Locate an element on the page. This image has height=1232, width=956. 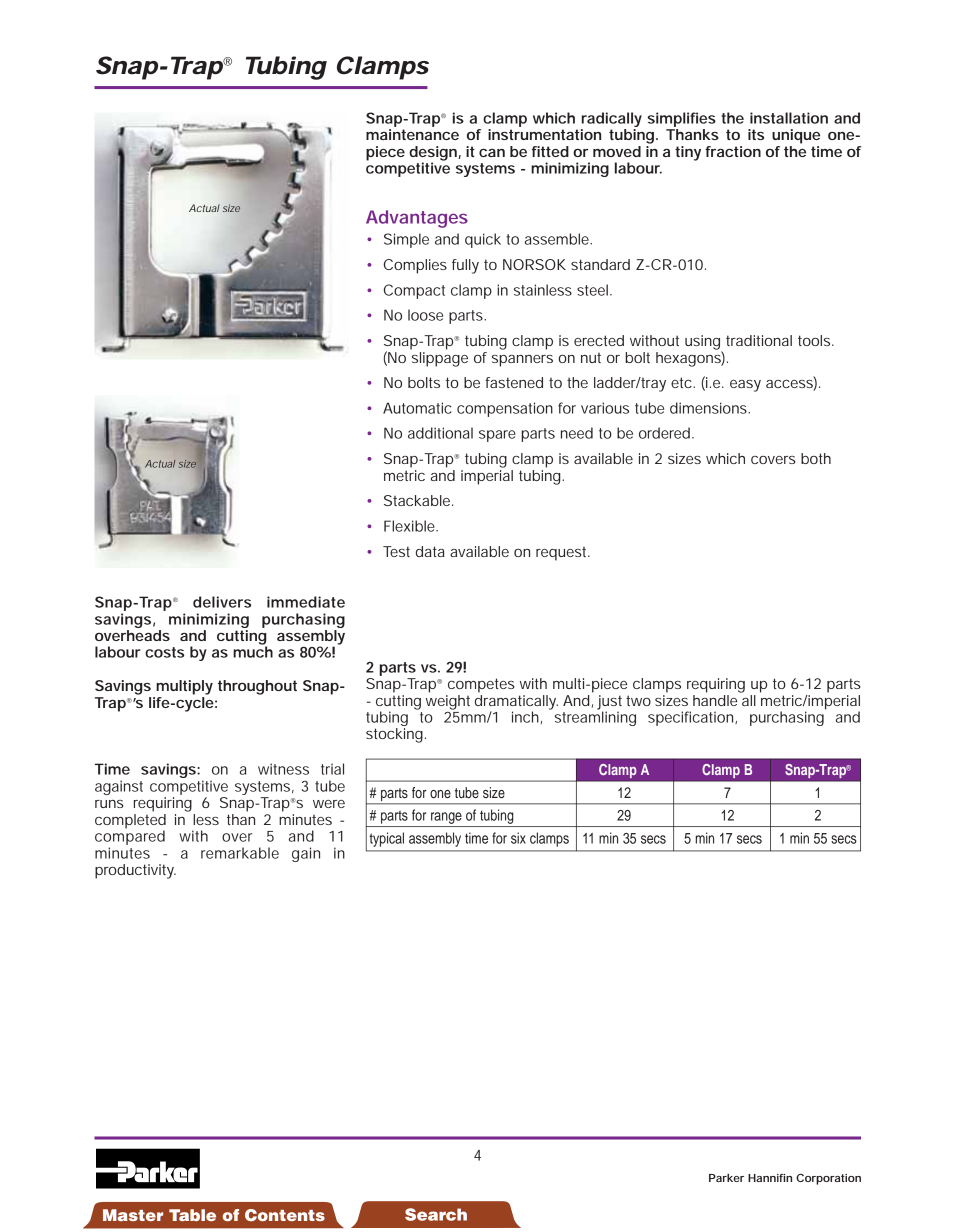
fraction is located at coordinates (733, 151).
